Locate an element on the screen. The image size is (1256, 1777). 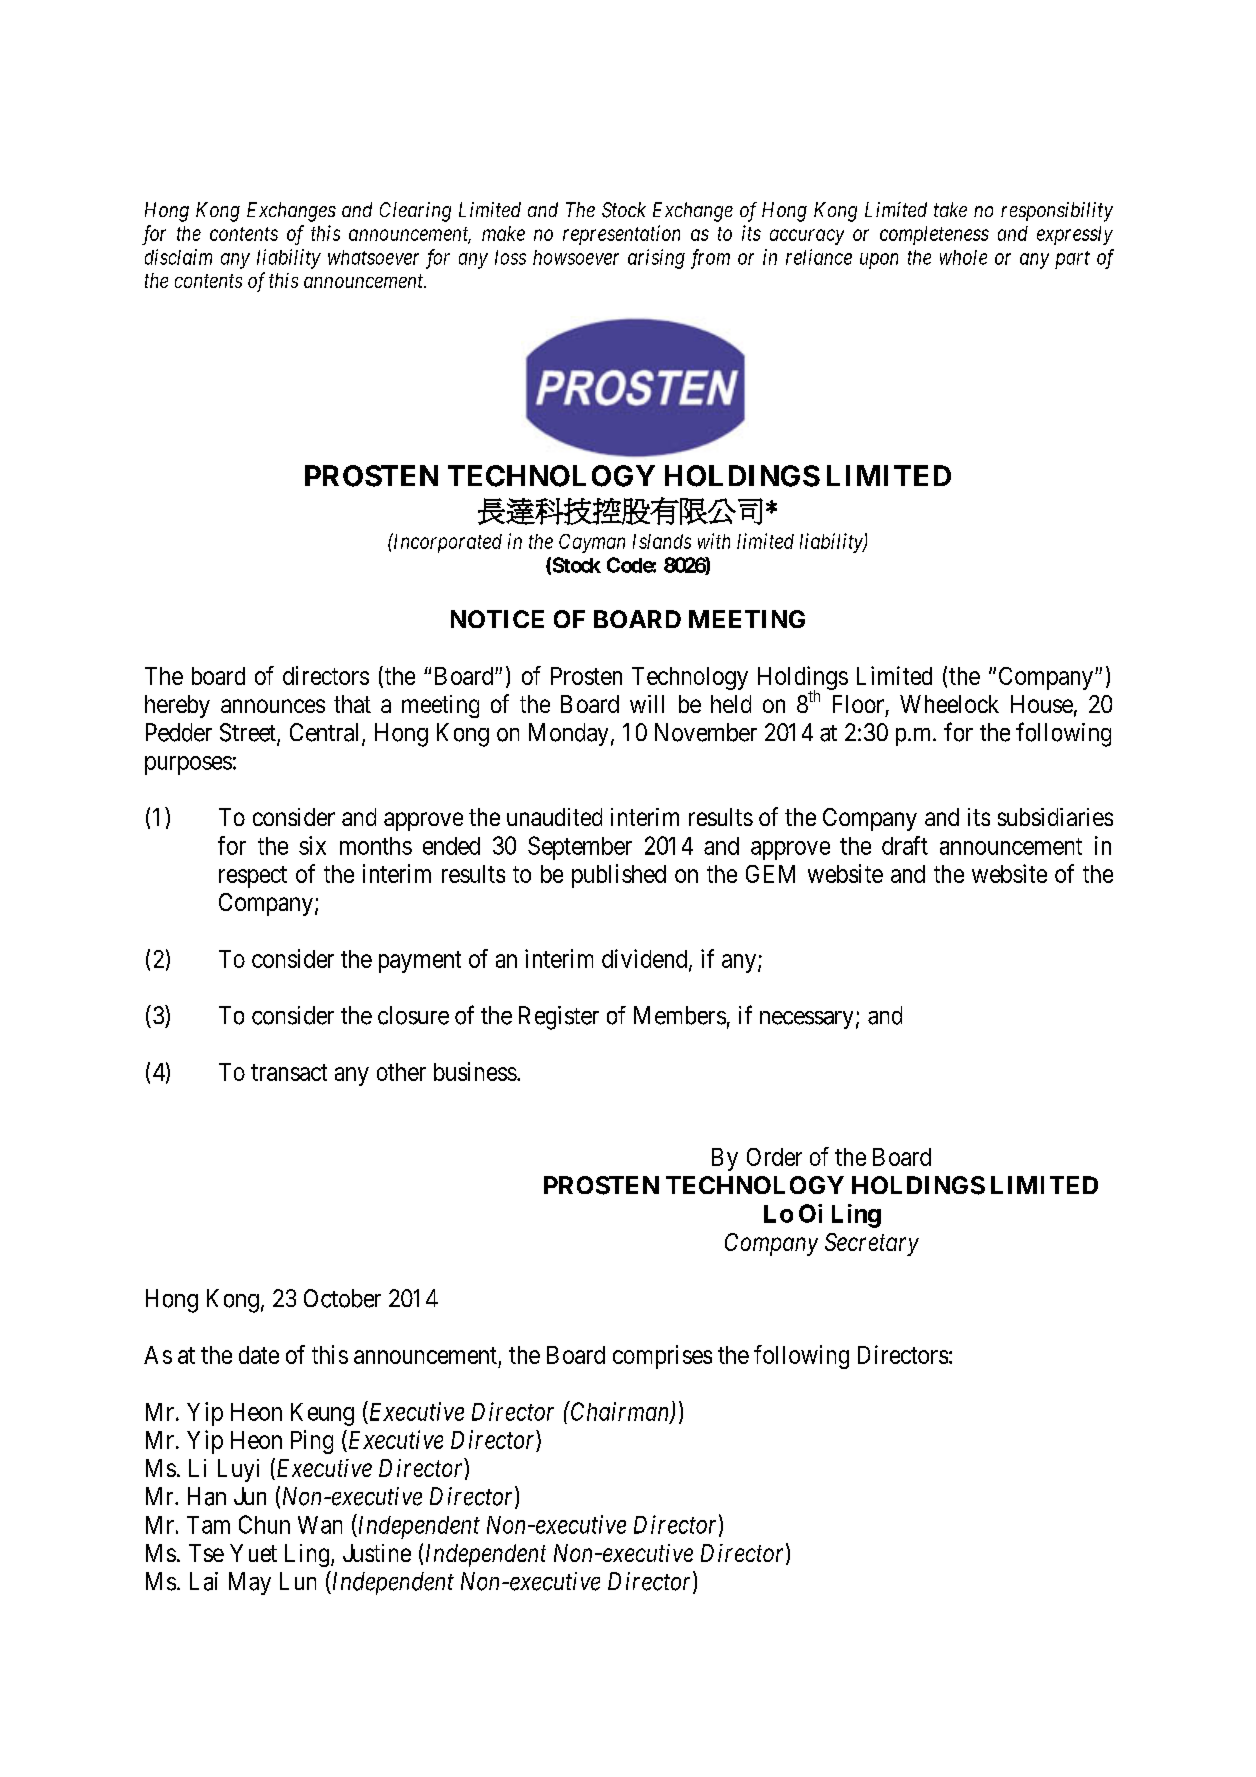
transact is located at coordinates (289, 1072).
